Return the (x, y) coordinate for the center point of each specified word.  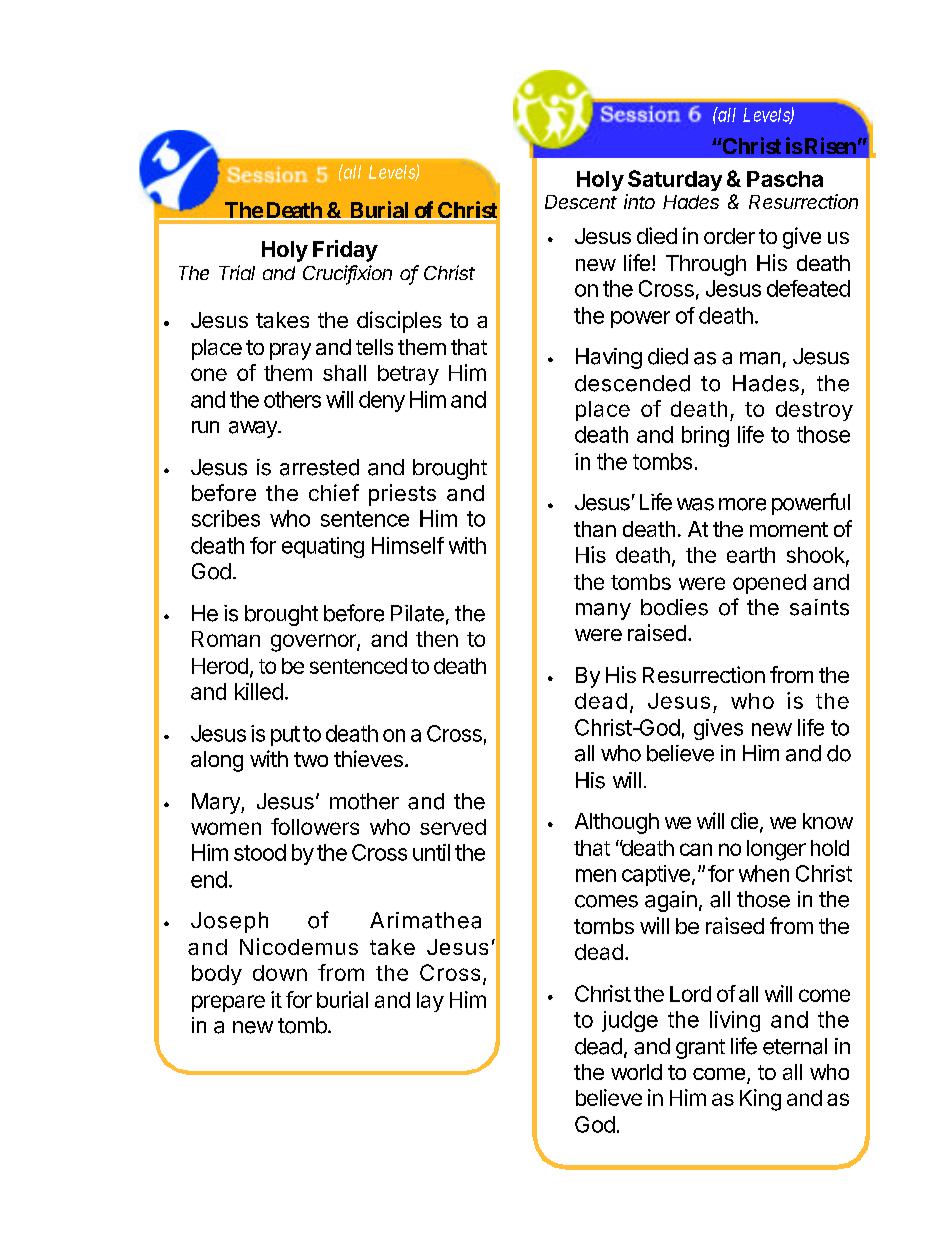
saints (819, 607)
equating (323, 547)
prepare (228, 1003)
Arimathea (425, 920)
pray (290, 351)
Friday (345, 251)
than (595, 529)
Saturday (675, 180)
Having (609, 358)
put (285, 736)
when (764, 873)
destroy (814, 411)
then (437, 639)
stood (260, 852)
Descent (581, 202)
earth (751, 555)
